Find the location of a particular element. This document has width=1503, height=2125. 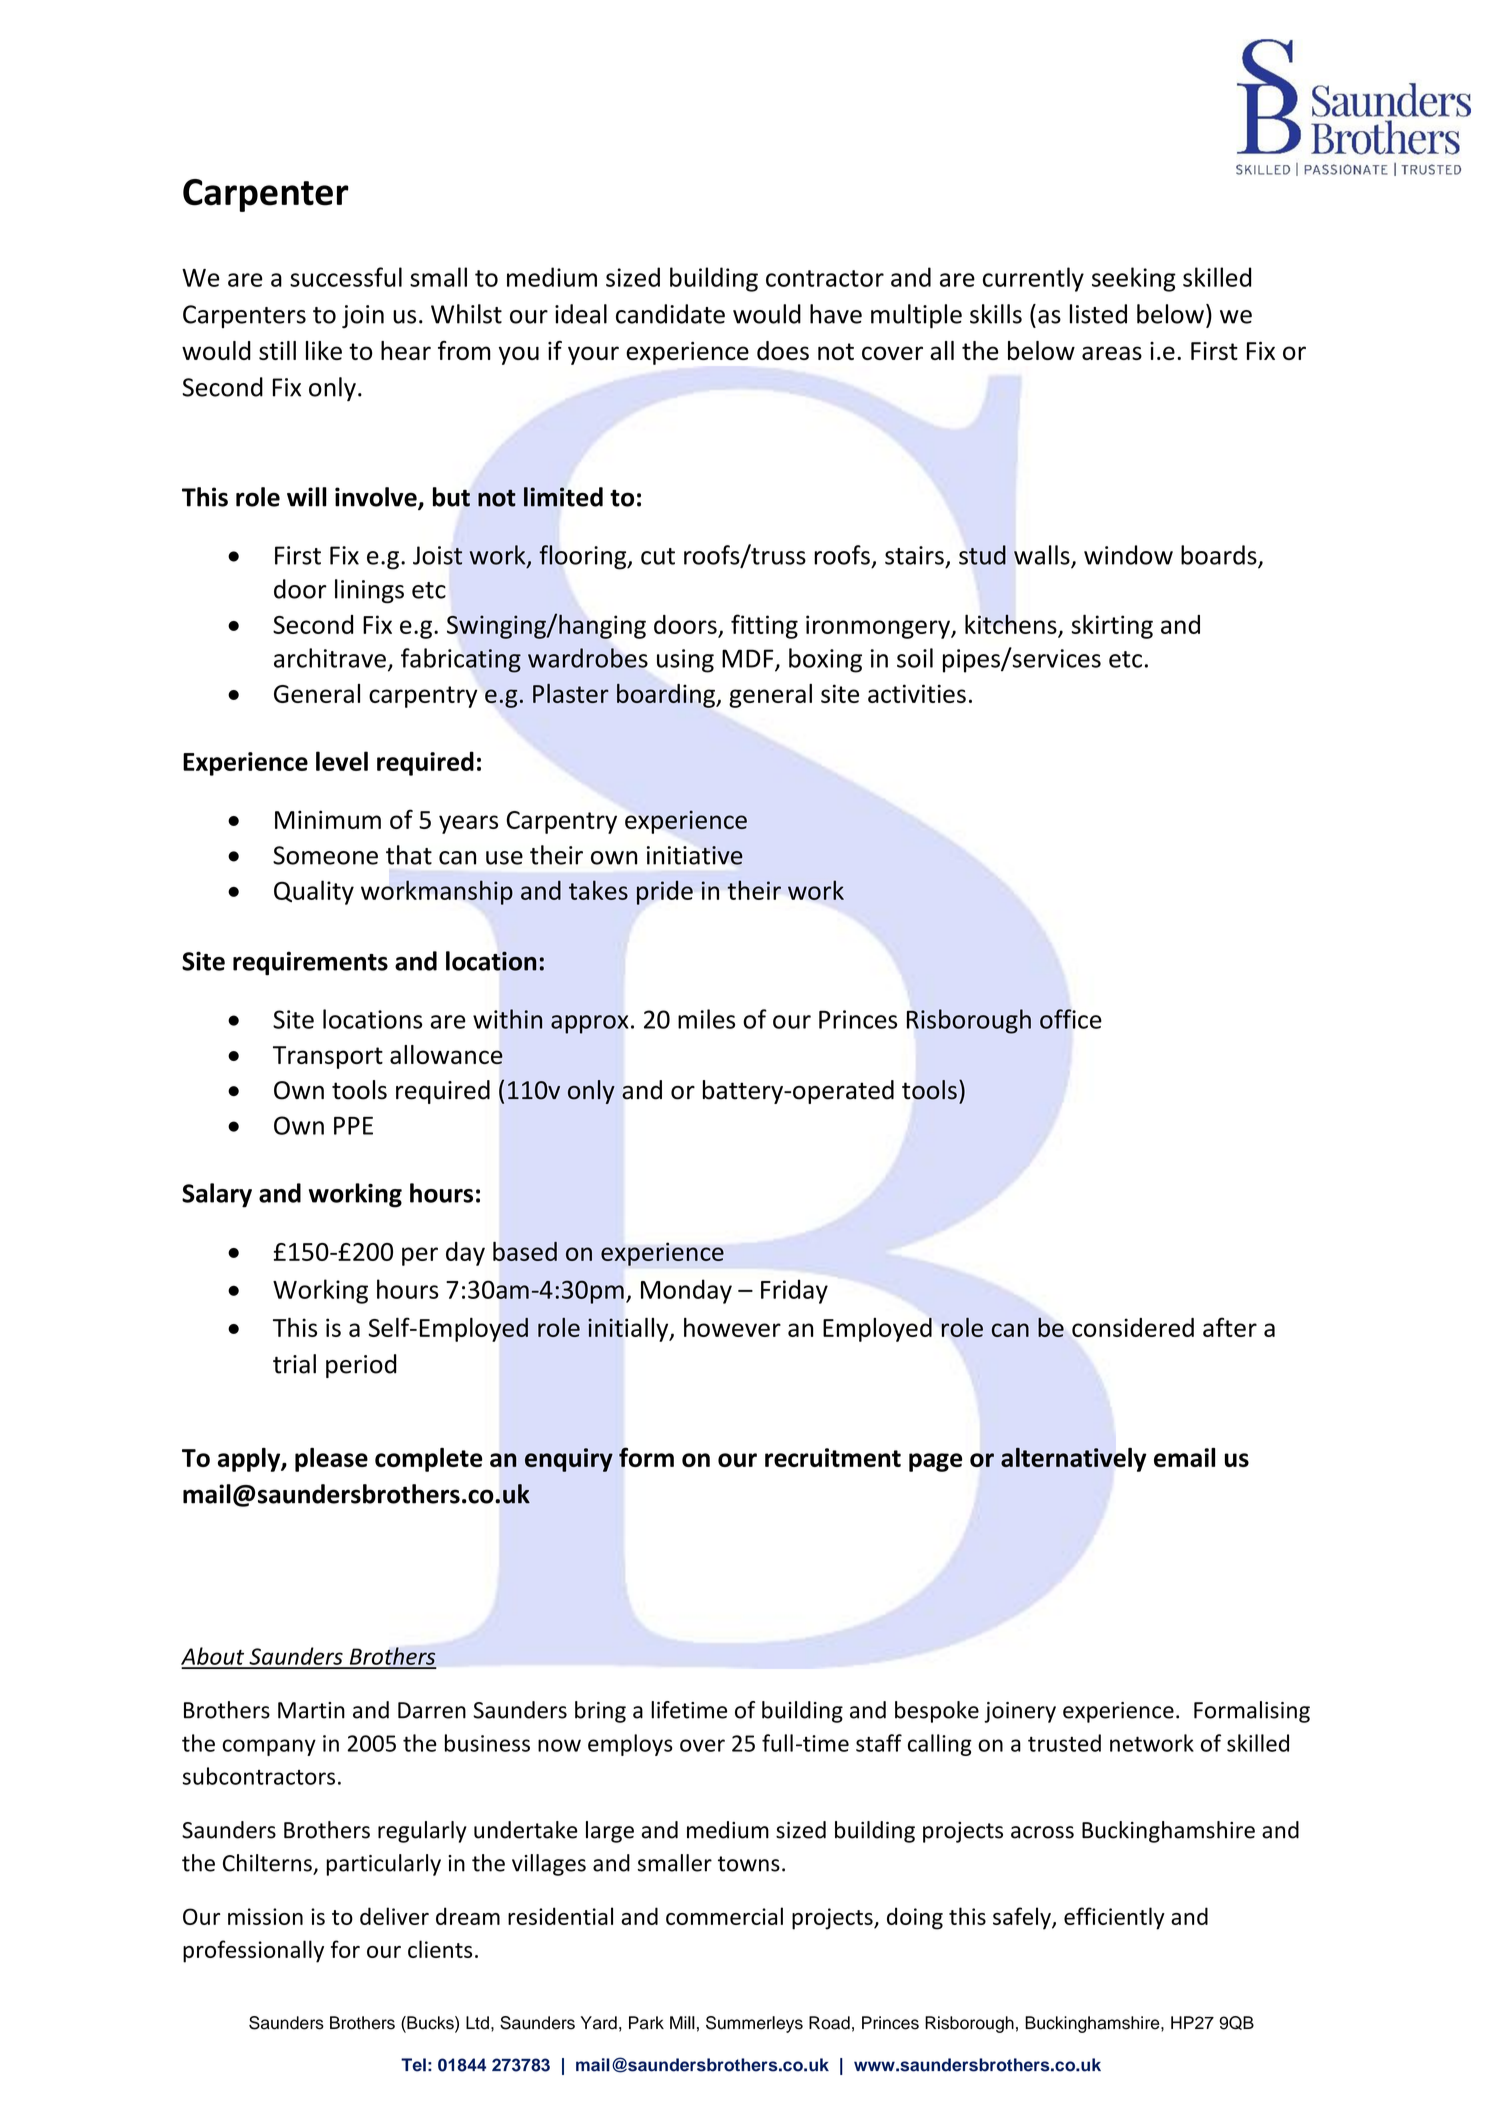

Martin is located at coordinates (311, 1710).
